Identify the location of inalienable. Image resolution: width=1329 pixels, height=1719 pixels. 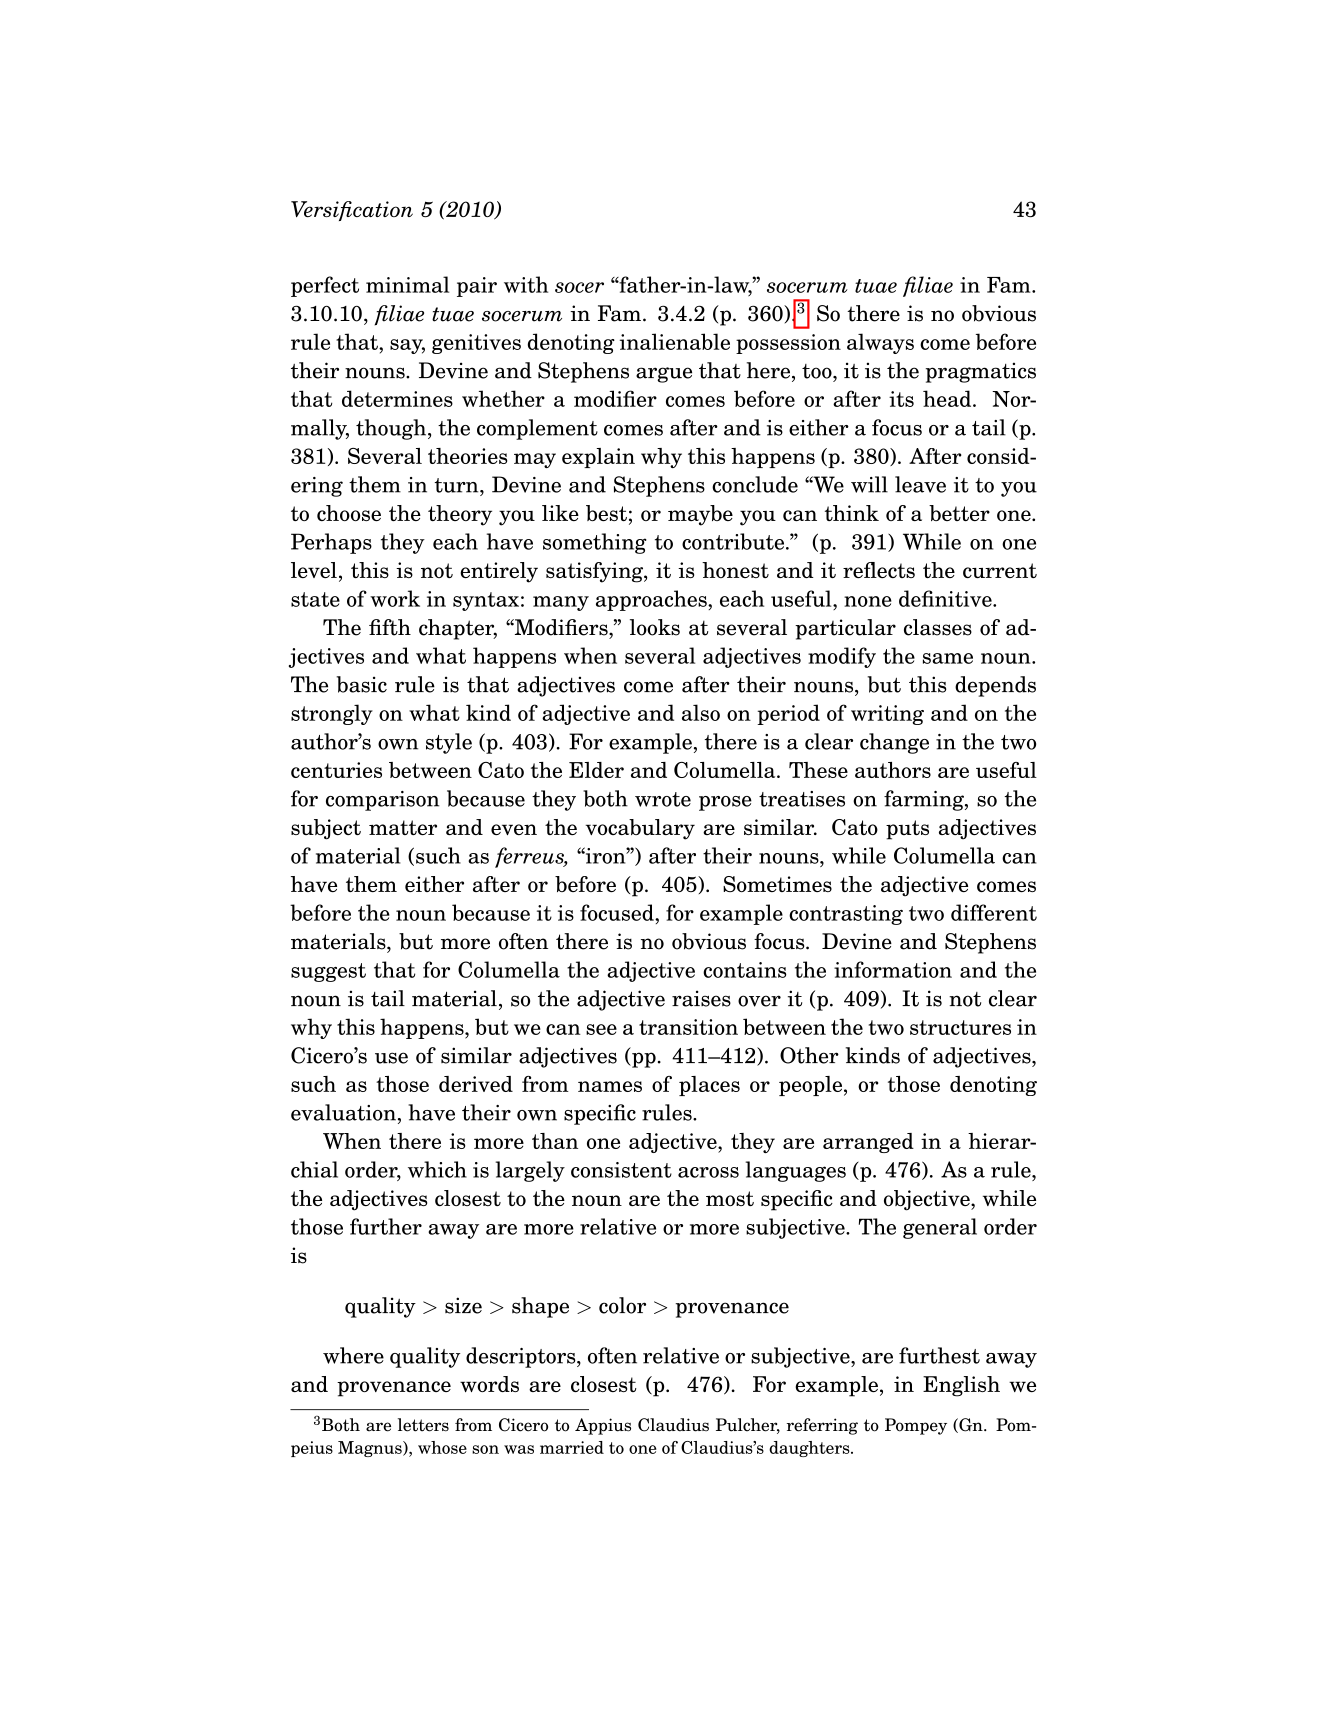
(675, 341).
